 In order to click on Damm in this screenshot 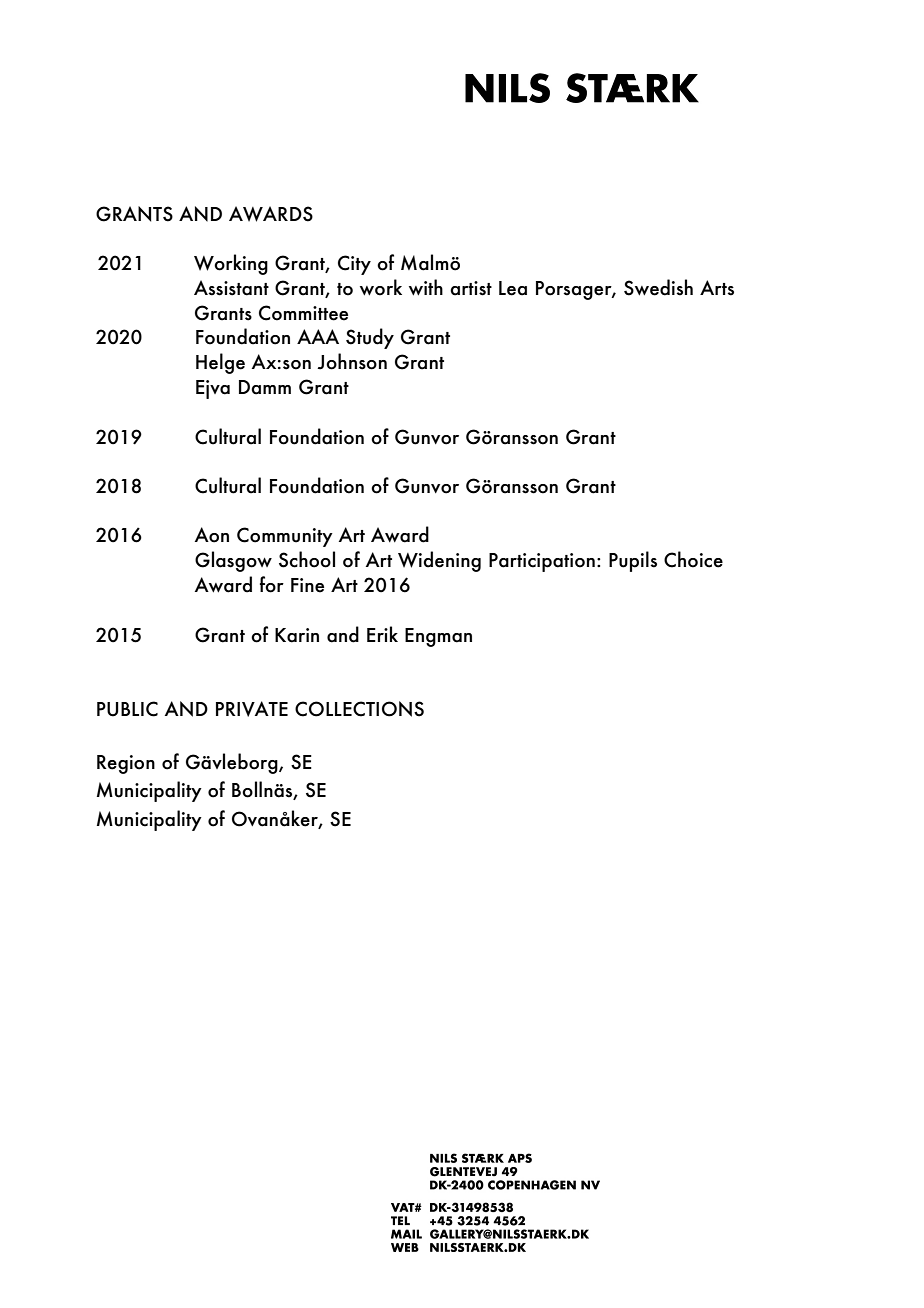, I will do `click(265, 387)`.
